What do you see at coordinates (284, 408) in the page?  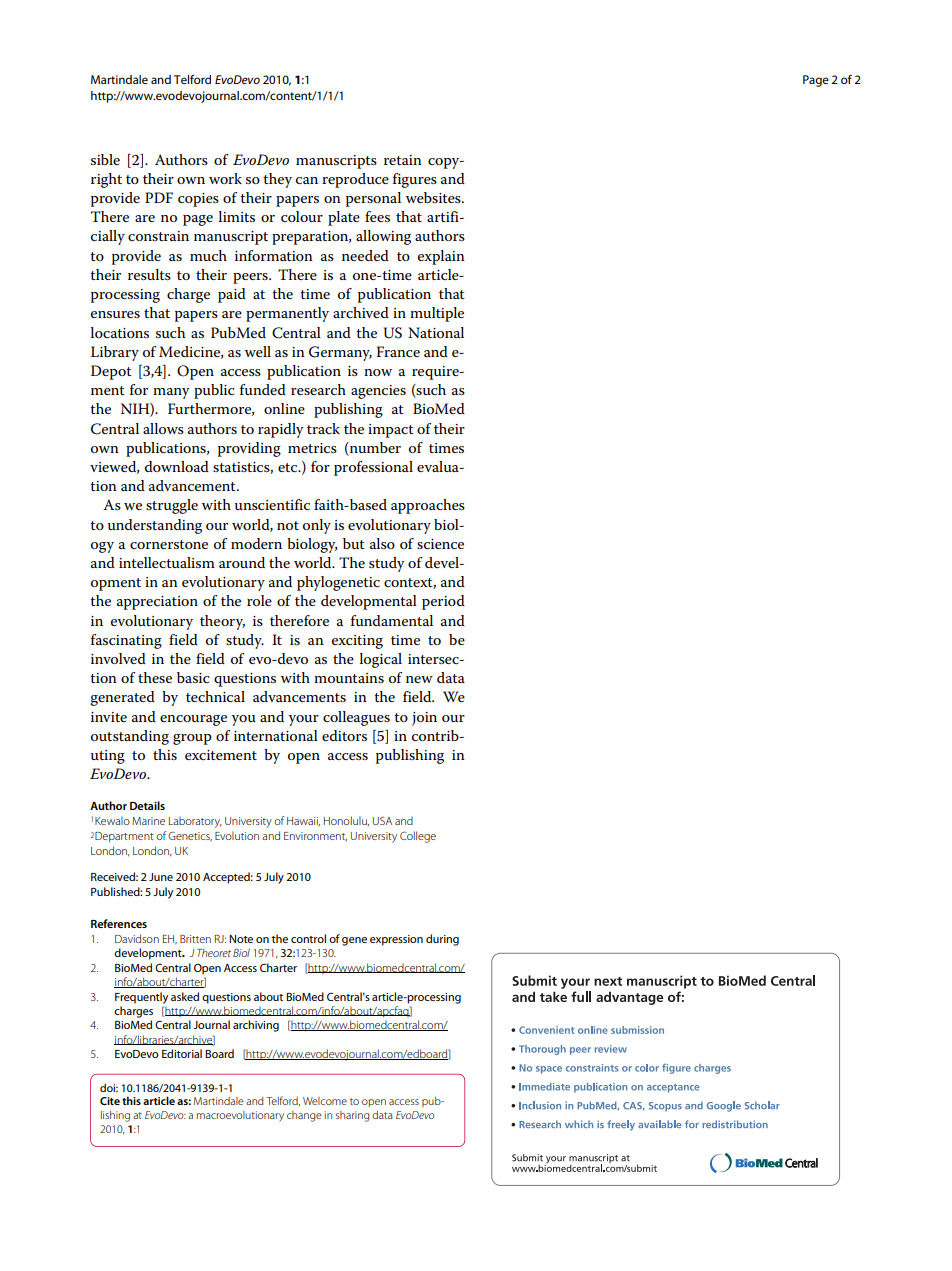 I see `online` at bounding box center [284, 408].
